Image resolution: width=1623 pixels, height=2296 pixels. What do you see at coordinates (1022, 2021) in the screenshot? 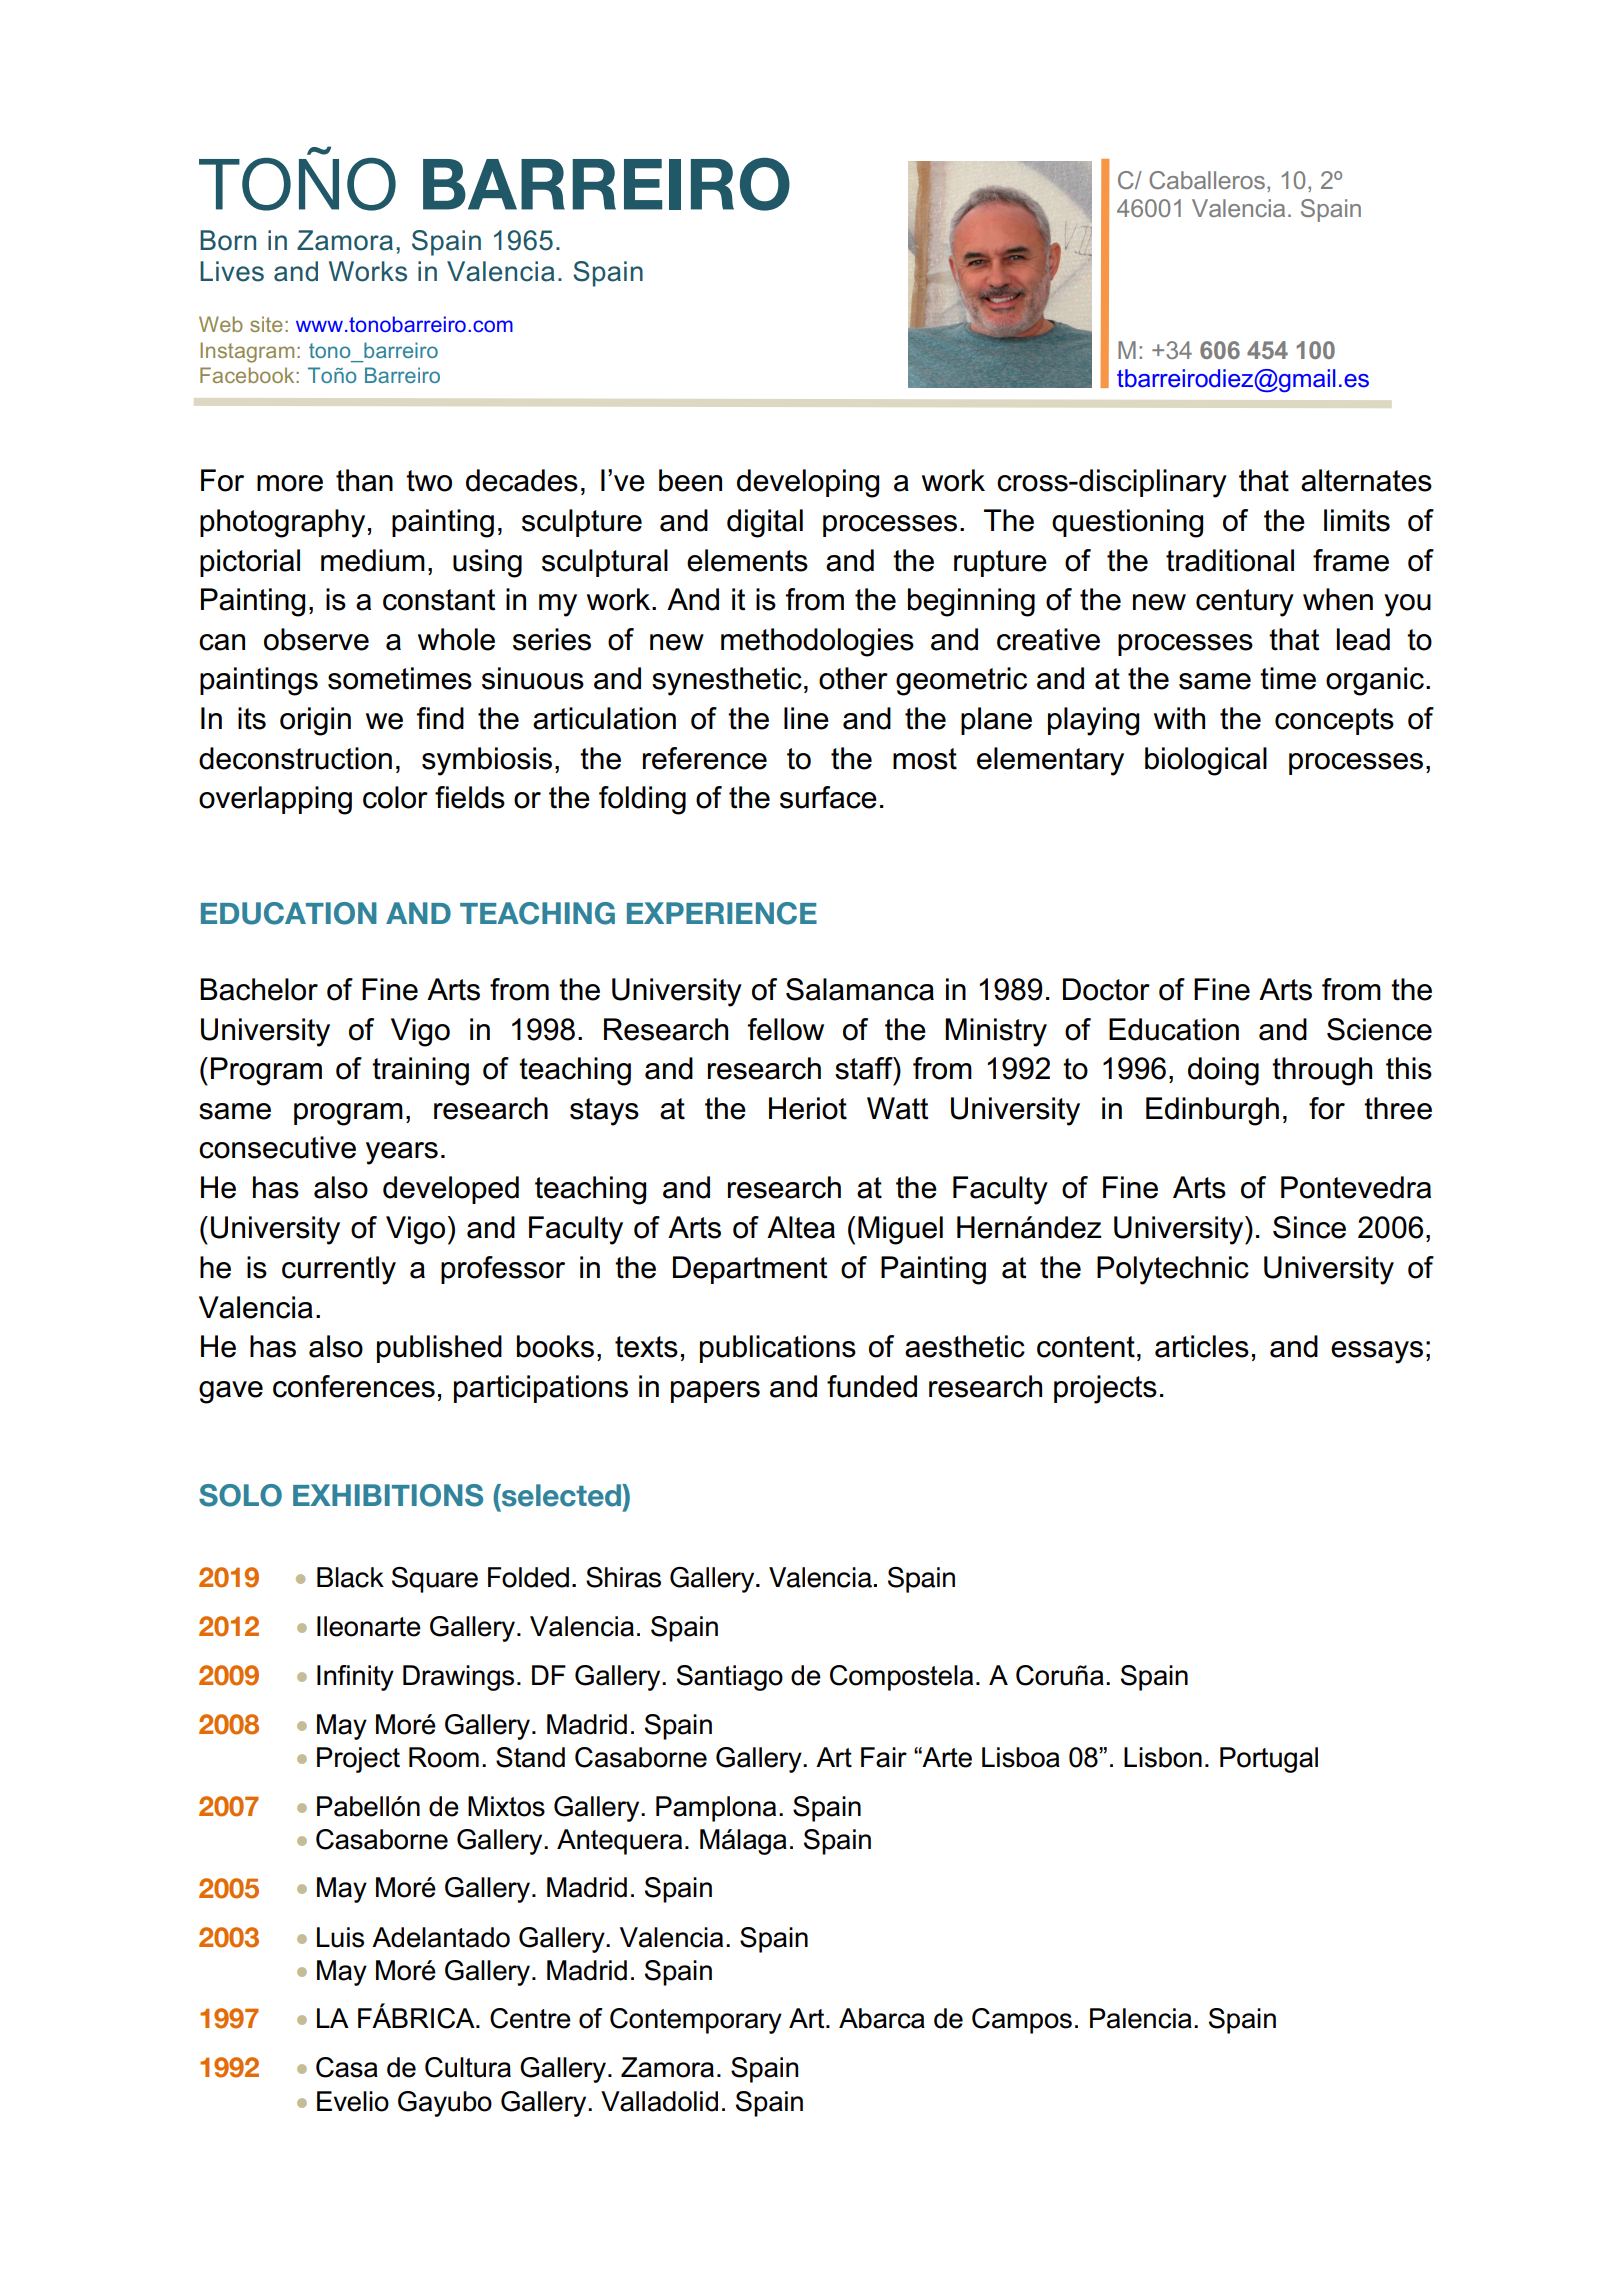
I see `Campos` at bounding box center [1022, 2021].
